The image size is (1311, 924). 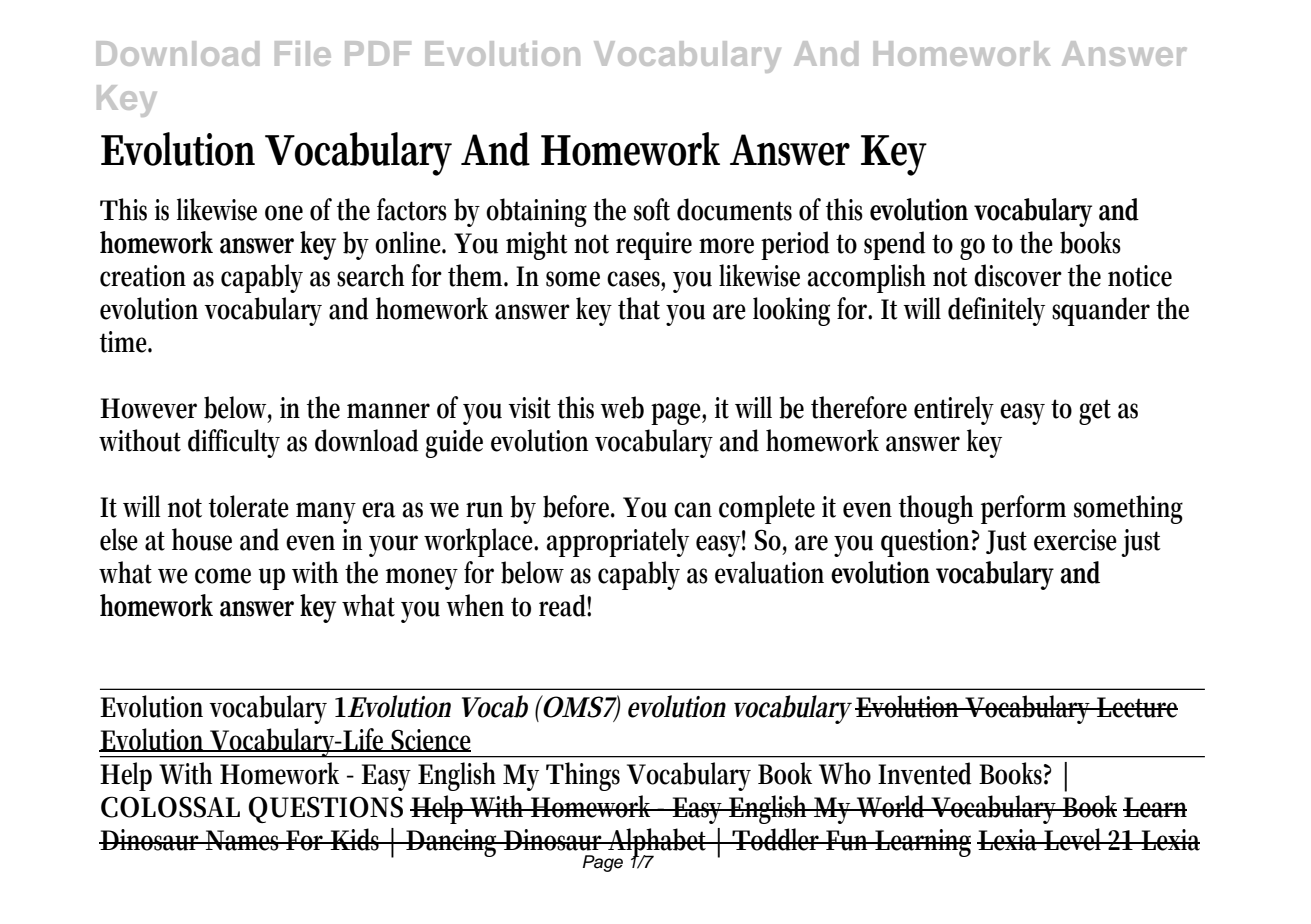 I want to click on perform, so click(x=1023, y=509).
